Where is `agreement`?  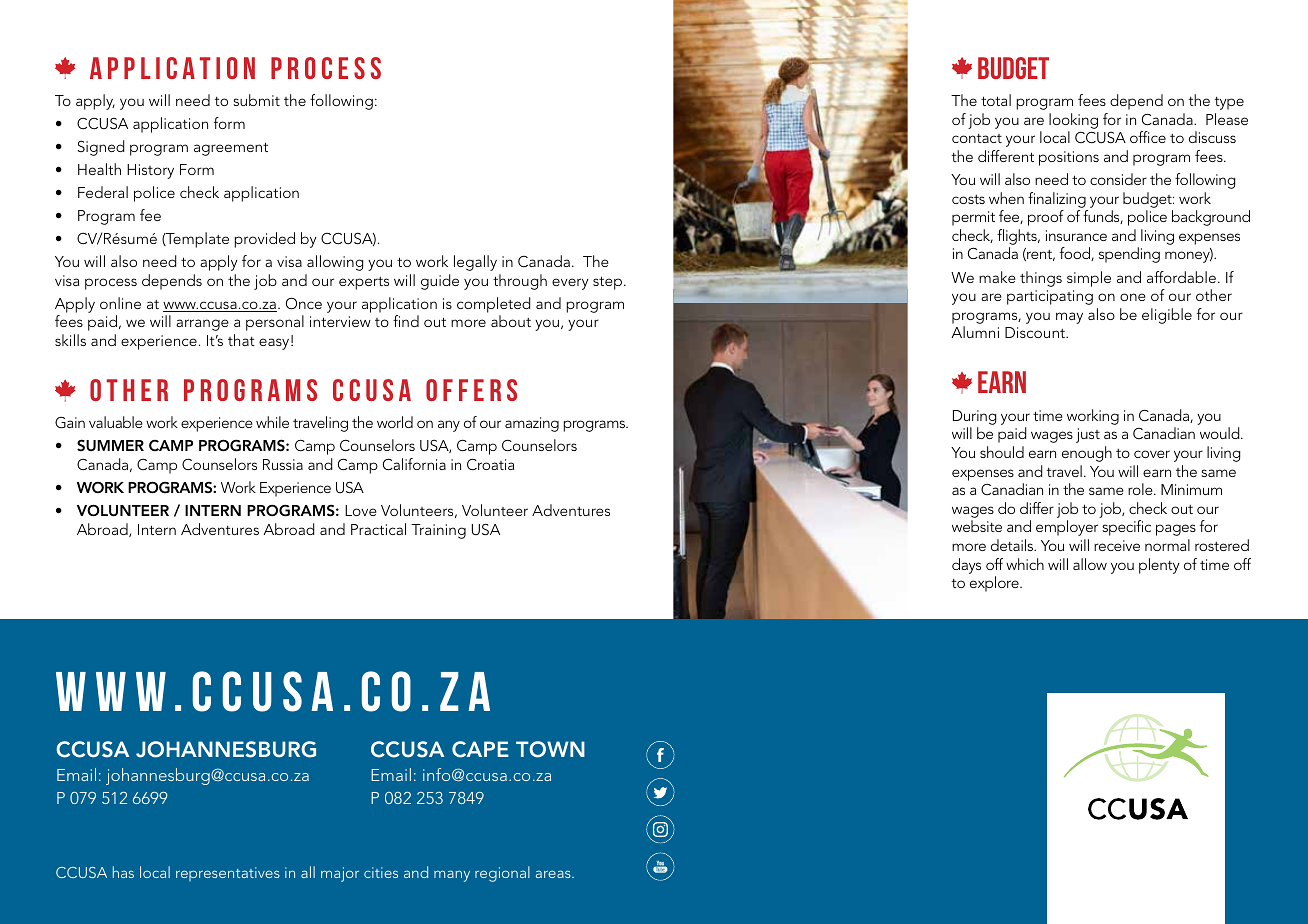 agreement is located at coordinates (231, 149).
